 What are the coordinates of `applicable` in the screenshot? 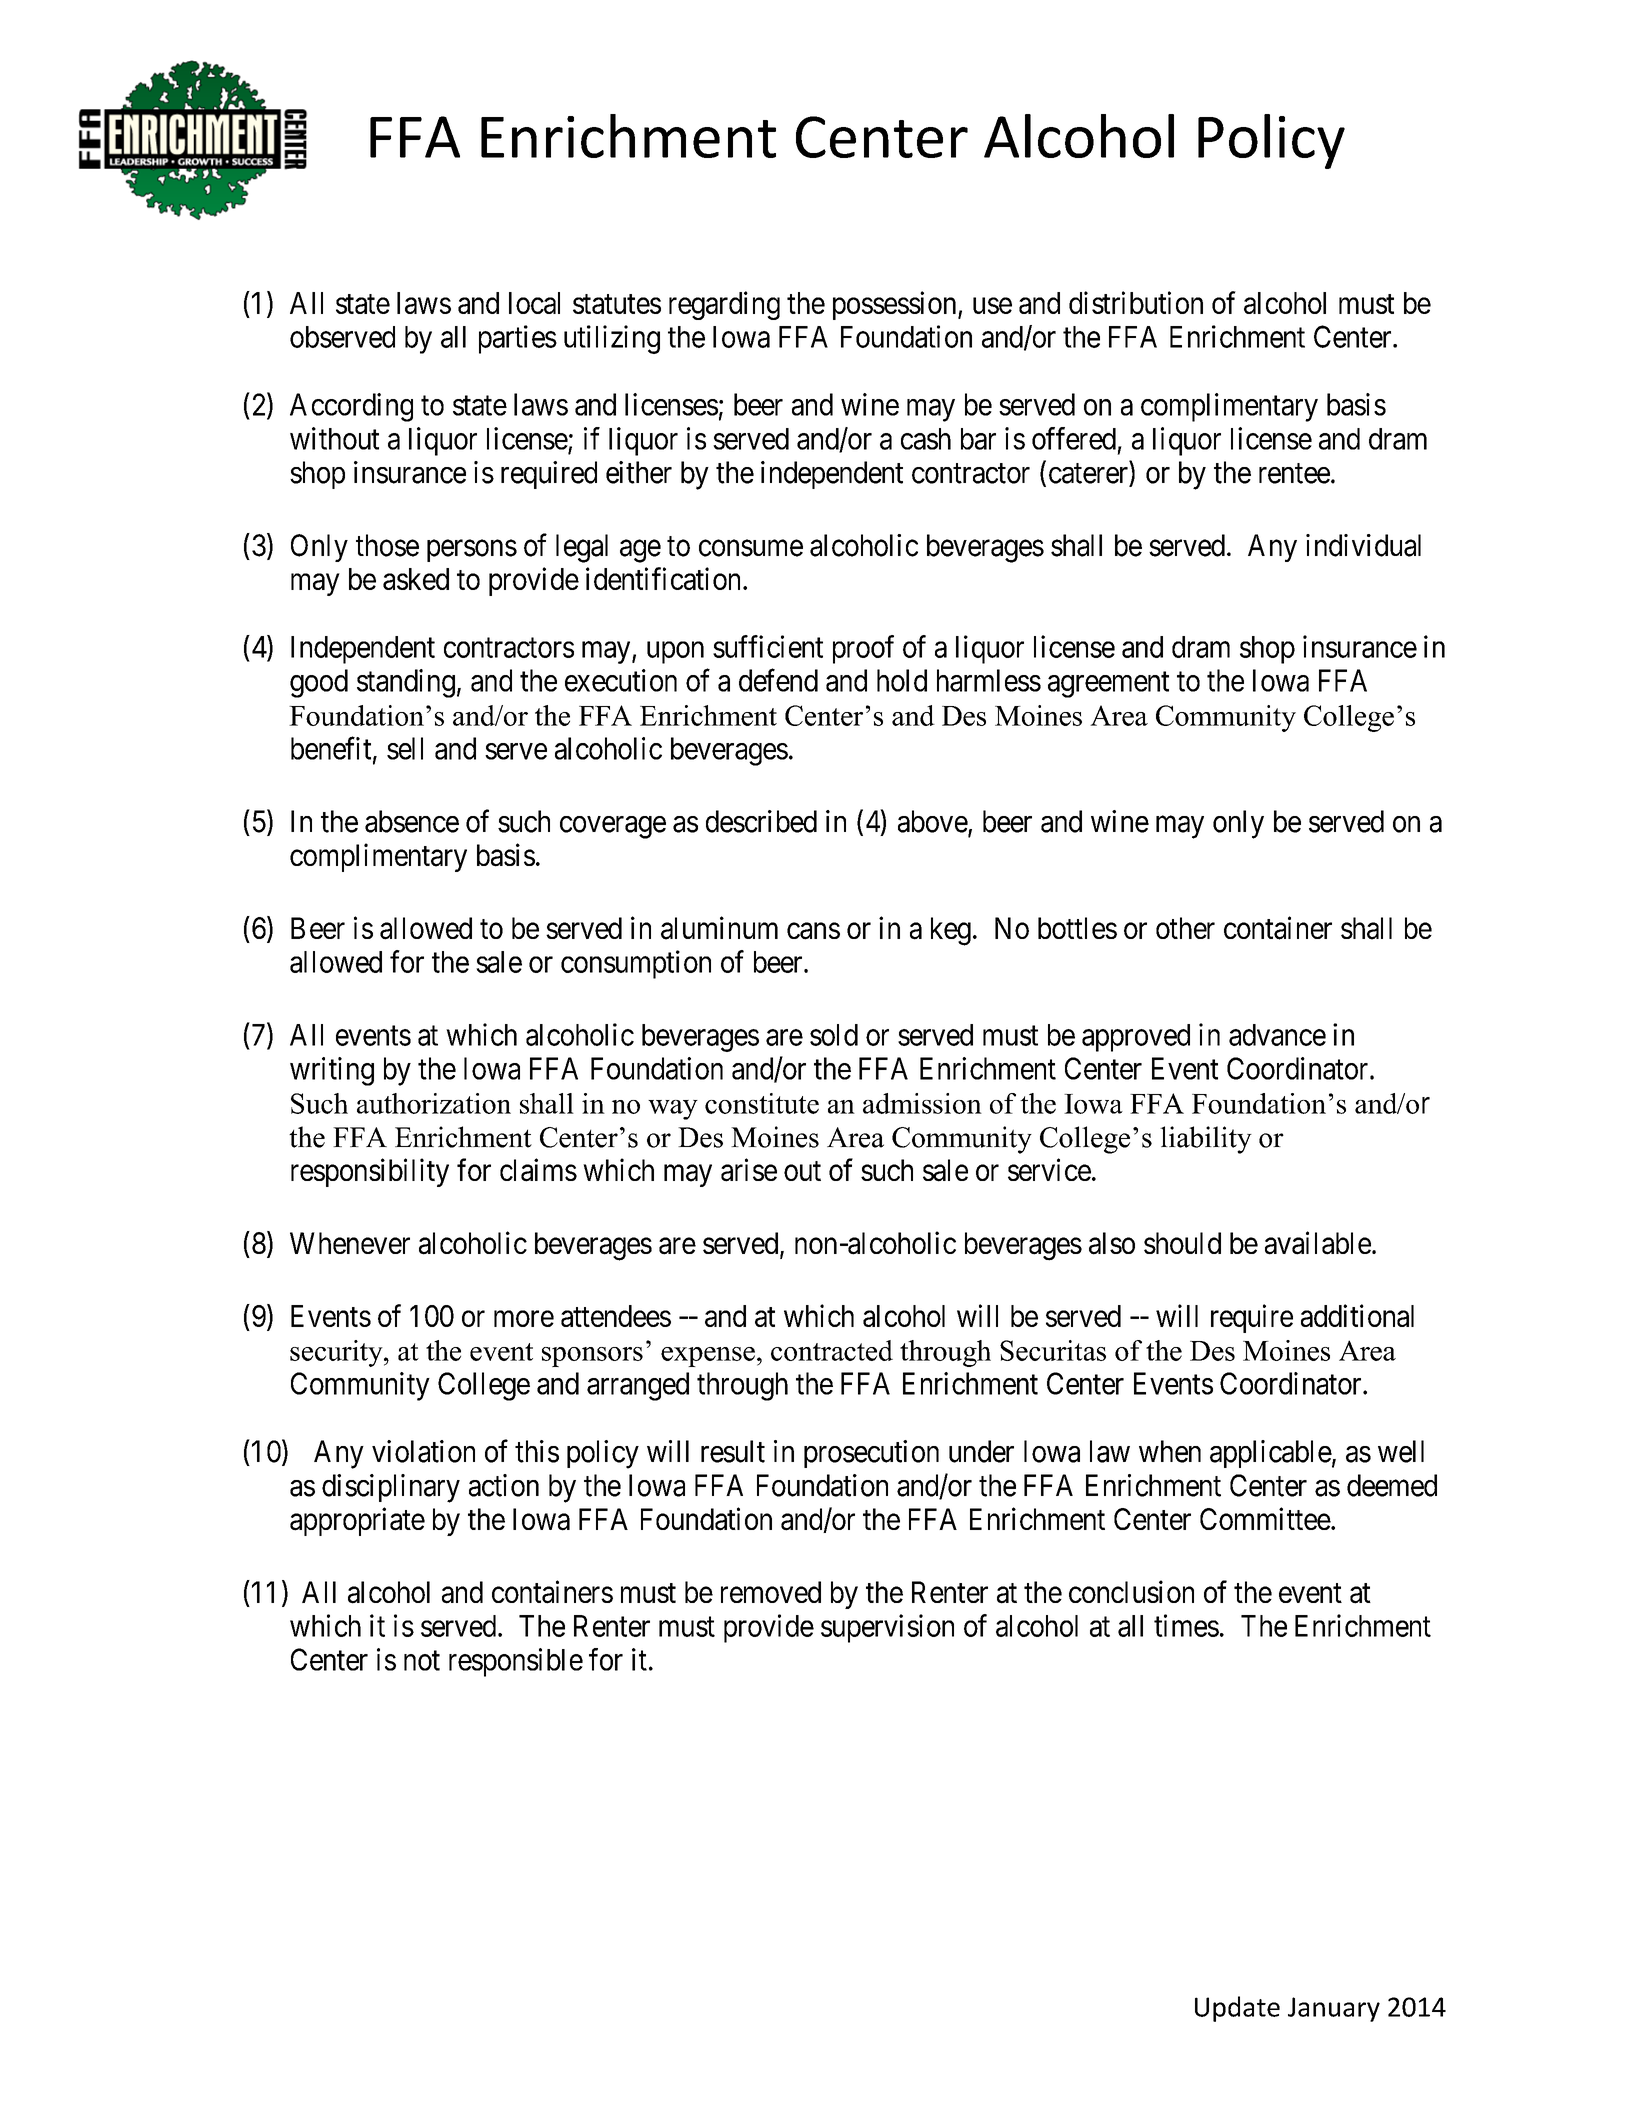 It's located at (1271, 1454).
